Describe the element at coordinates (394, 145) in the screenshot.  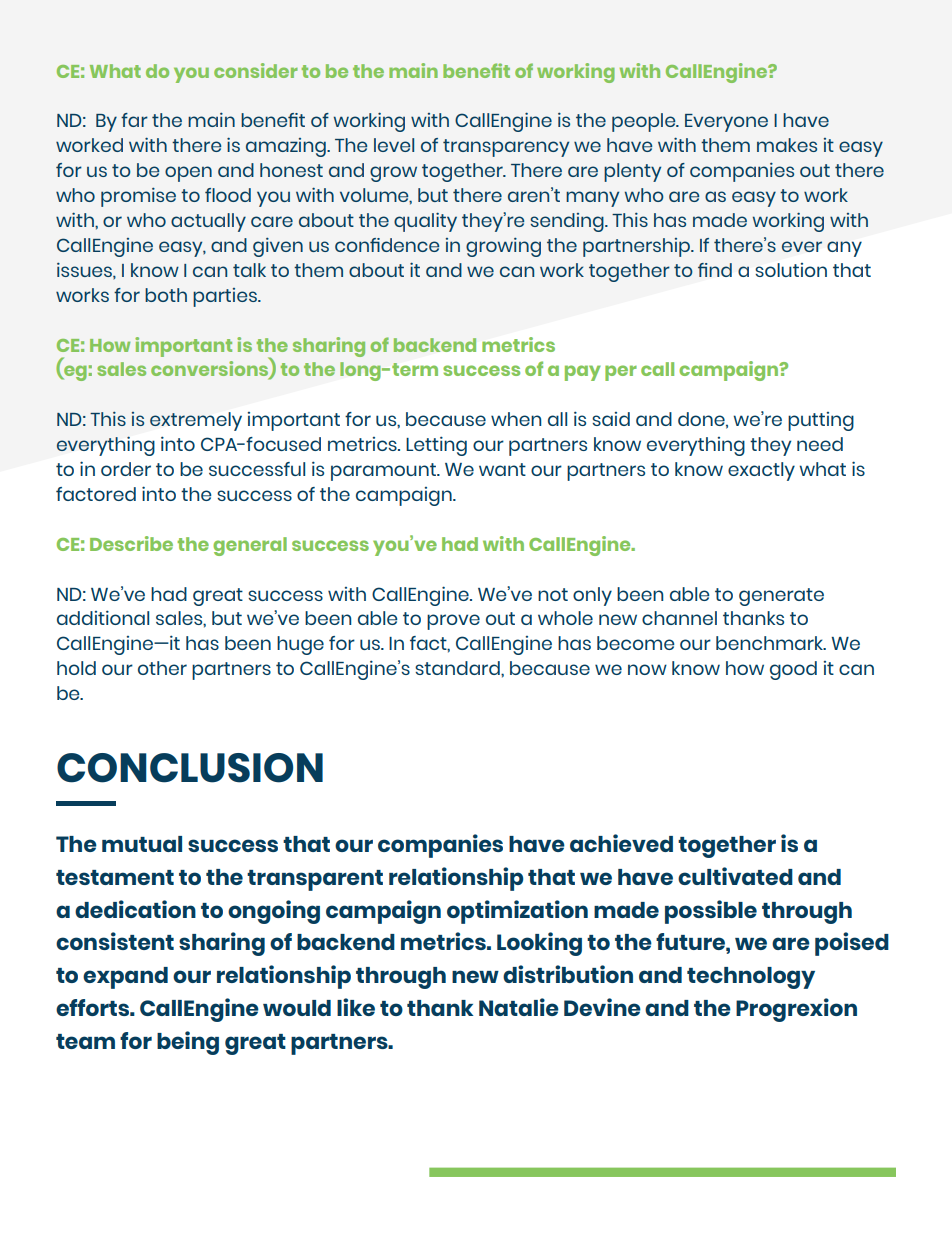
I see `level` at that location.
